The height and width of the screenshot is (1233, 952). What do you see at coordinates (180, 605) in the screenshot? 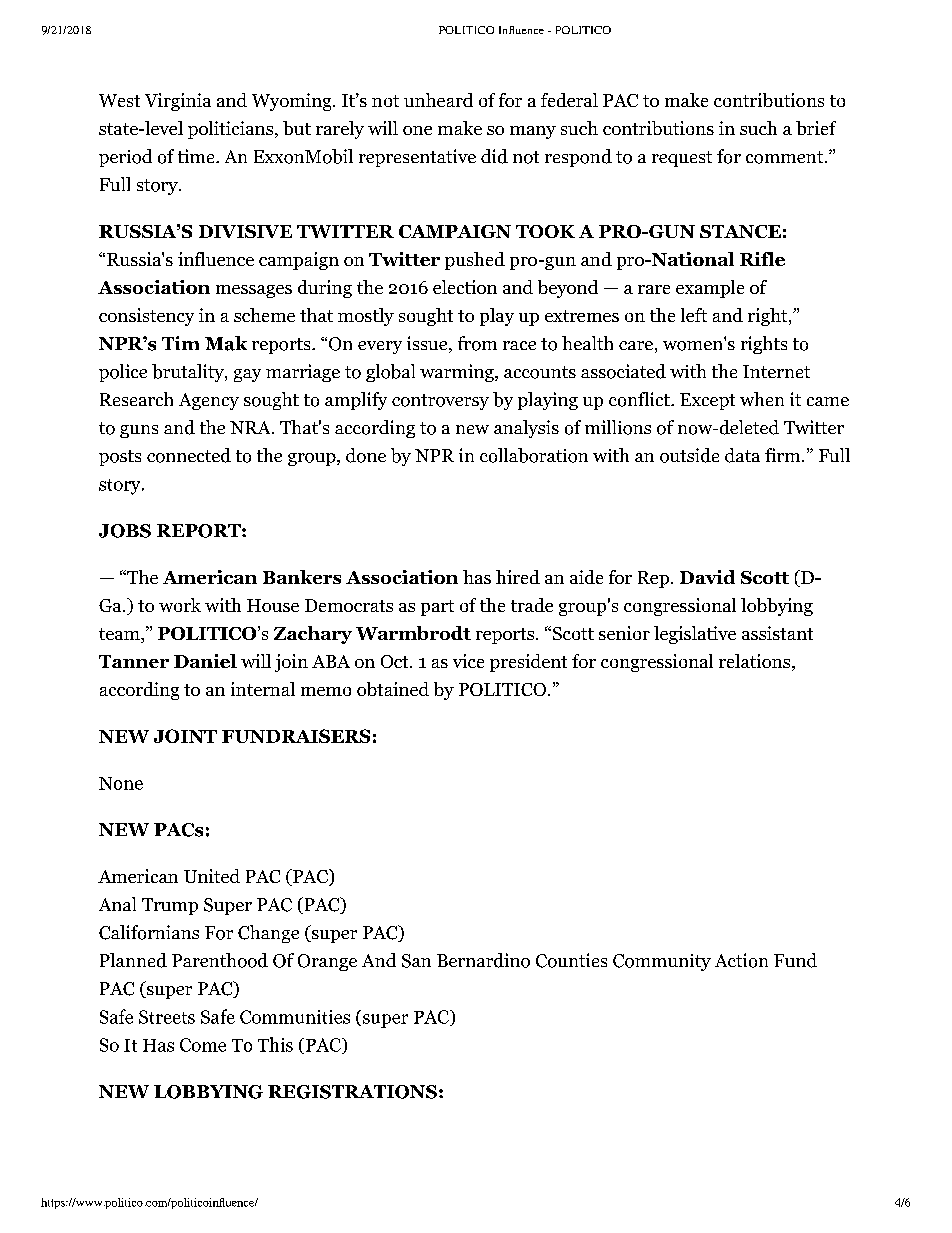
I see `work` at bounding box center [180, 605].
